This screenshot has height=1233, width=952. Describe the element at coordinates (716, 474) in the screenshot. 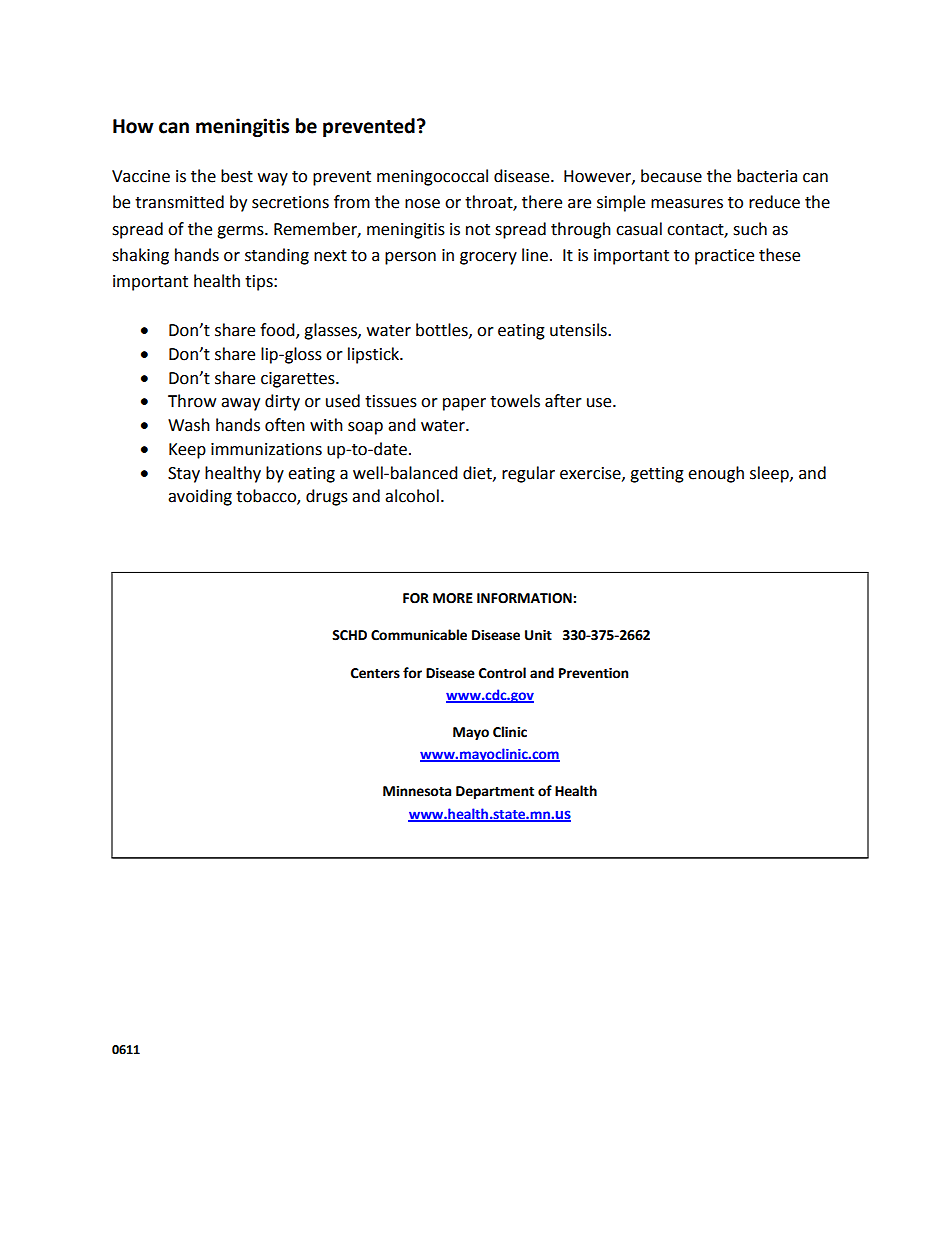

I see `enough` at that location.
